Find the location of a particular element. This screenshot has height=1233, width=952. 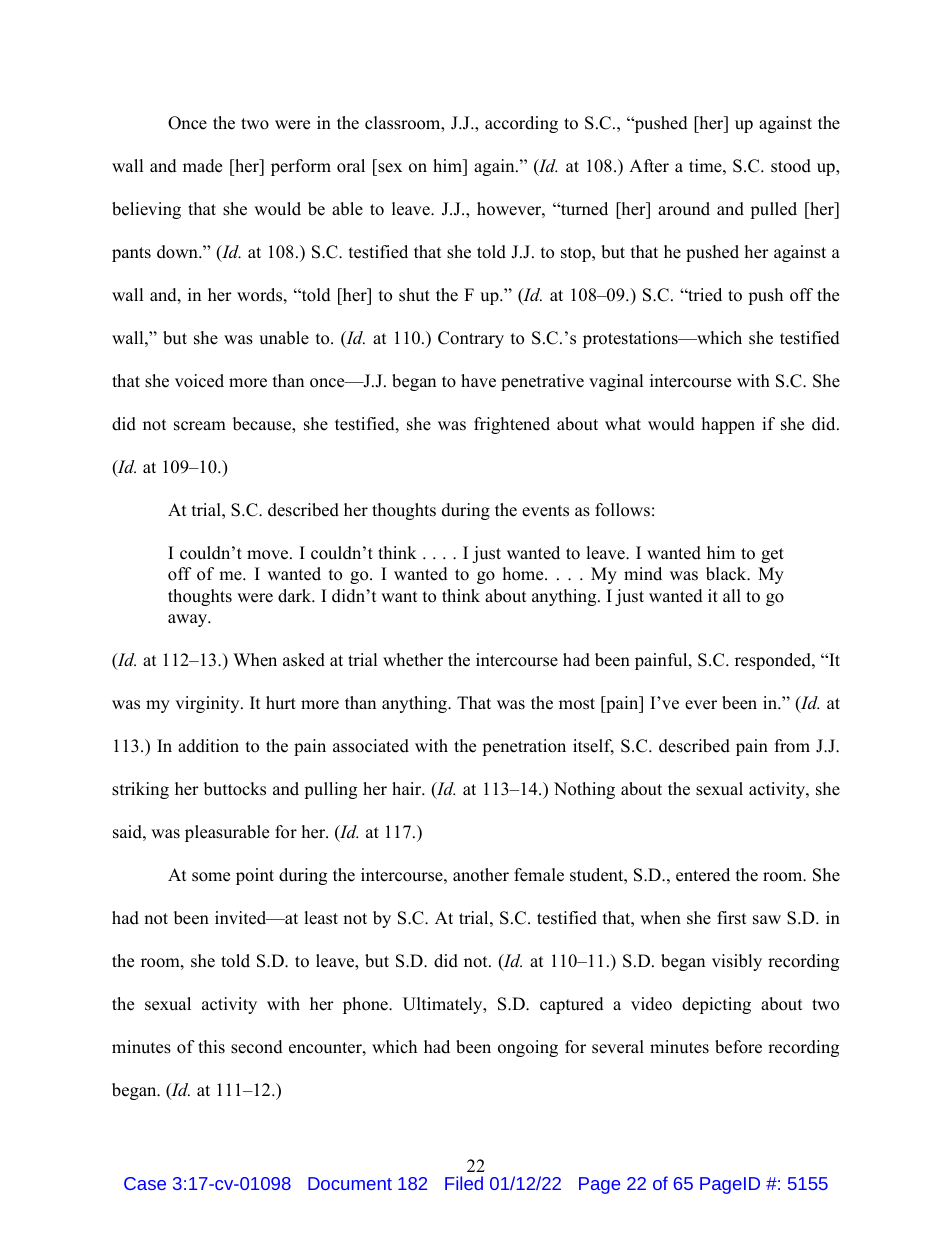

Case is located at coordinates (145, 1183).
